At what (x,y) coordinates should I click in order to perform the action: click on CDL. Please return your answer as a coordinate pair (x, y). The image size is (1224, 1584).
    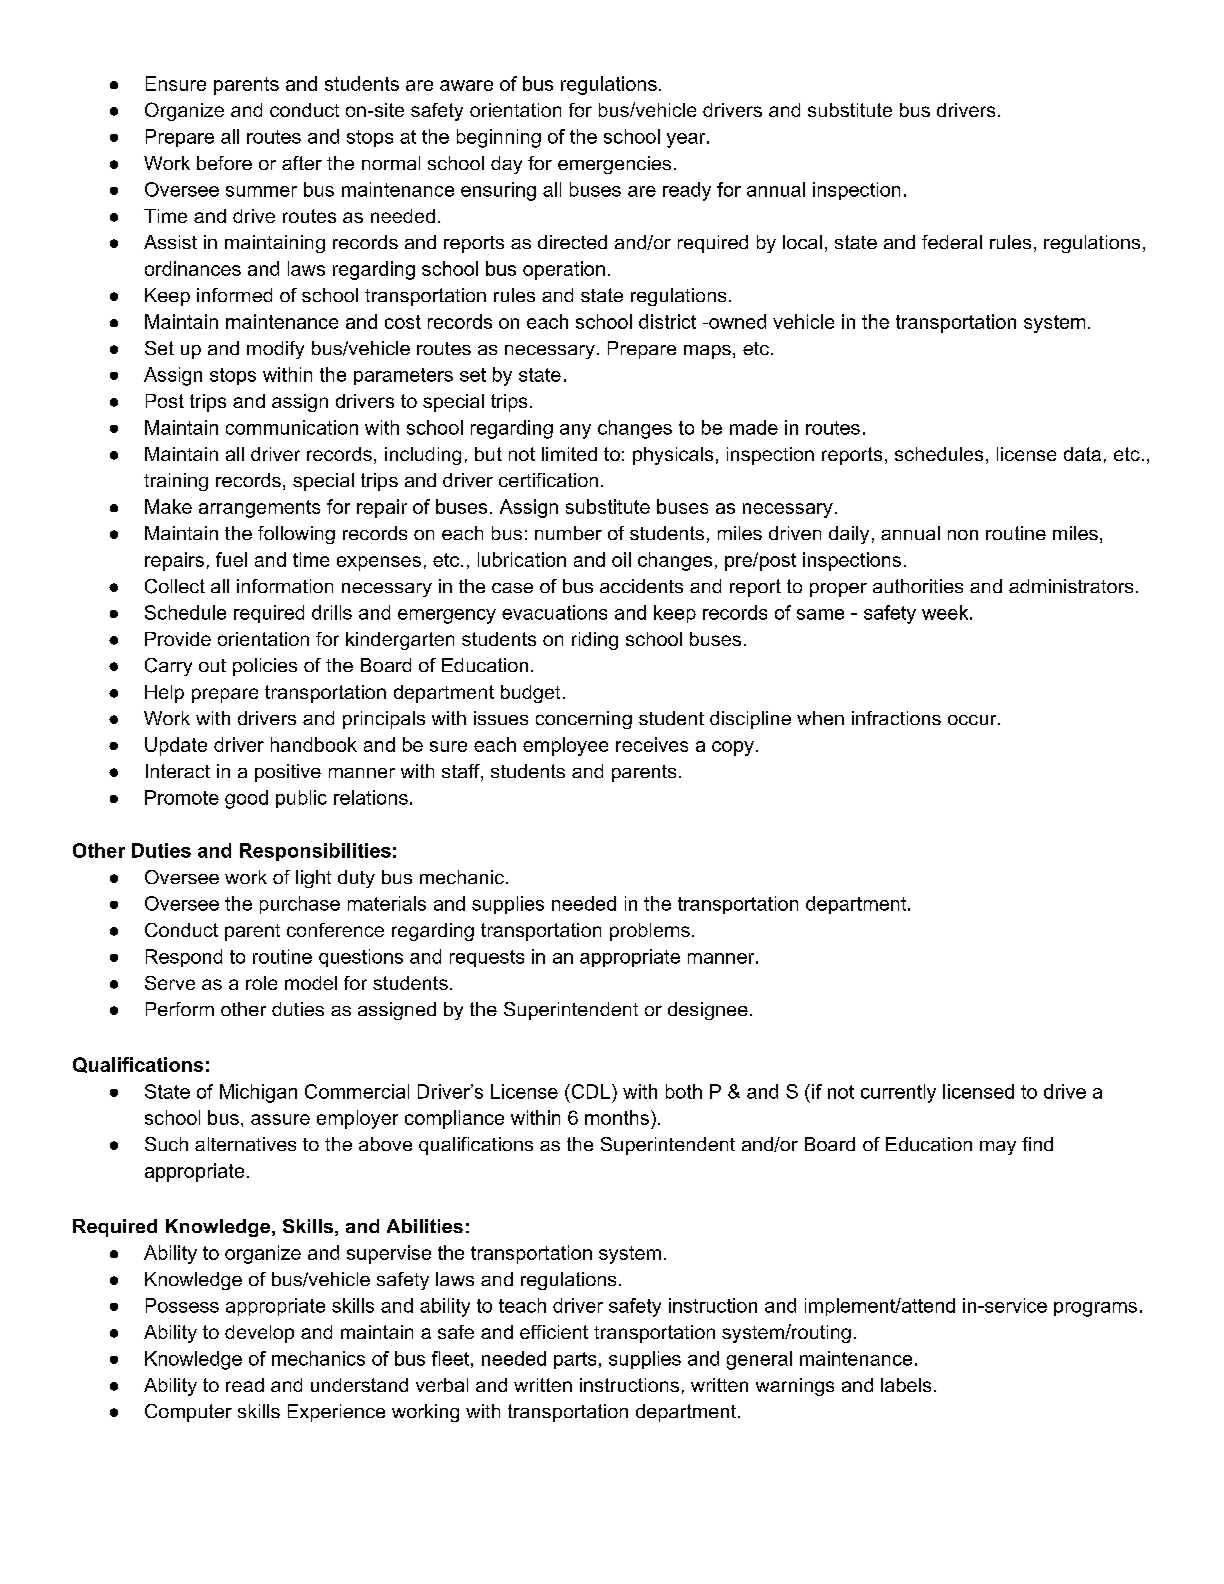
    Looking at the image, I should click on (591, 1091).
